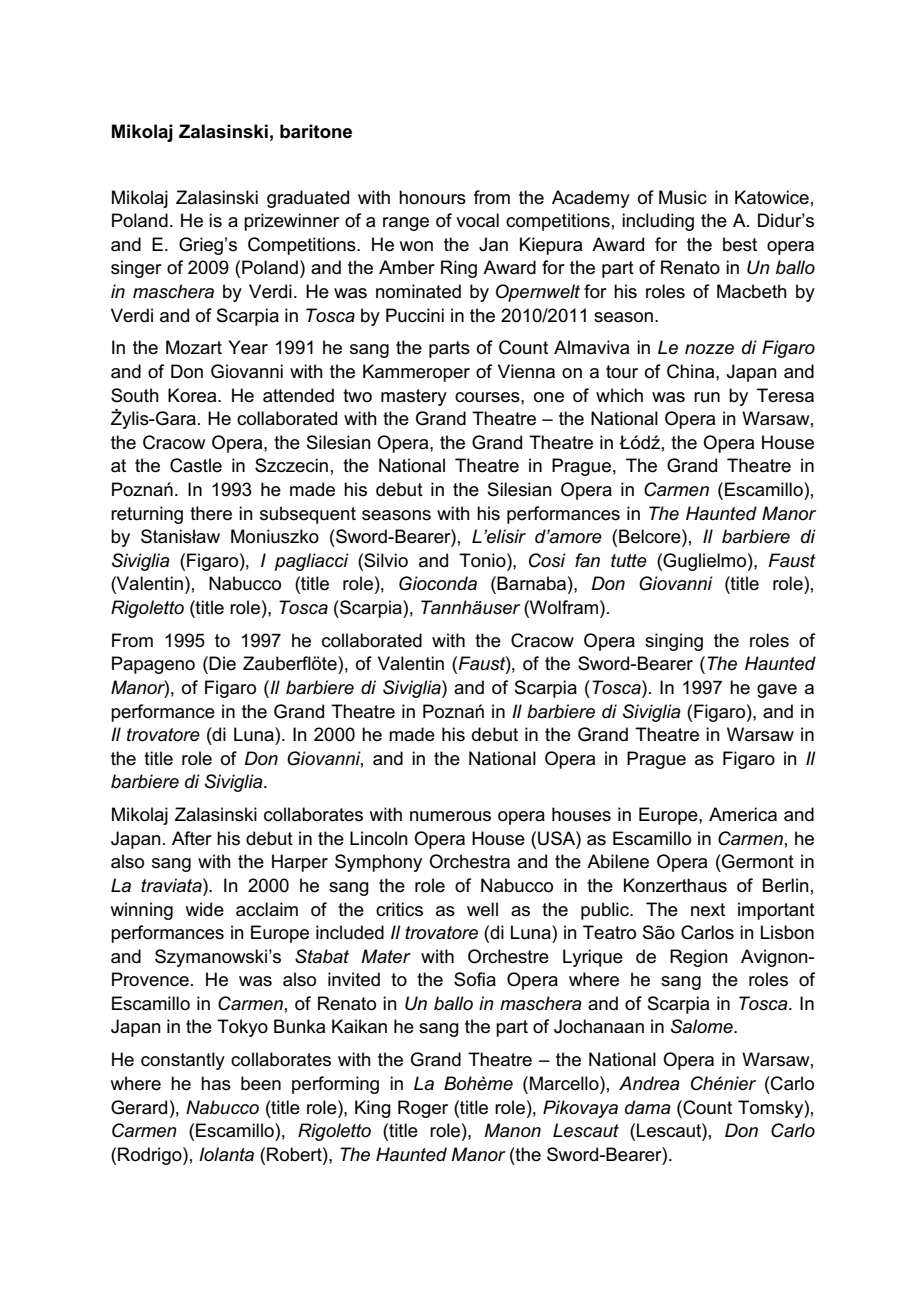 The width and height of the page is (924, 1308). I want to click on America, so click(743, 814).
